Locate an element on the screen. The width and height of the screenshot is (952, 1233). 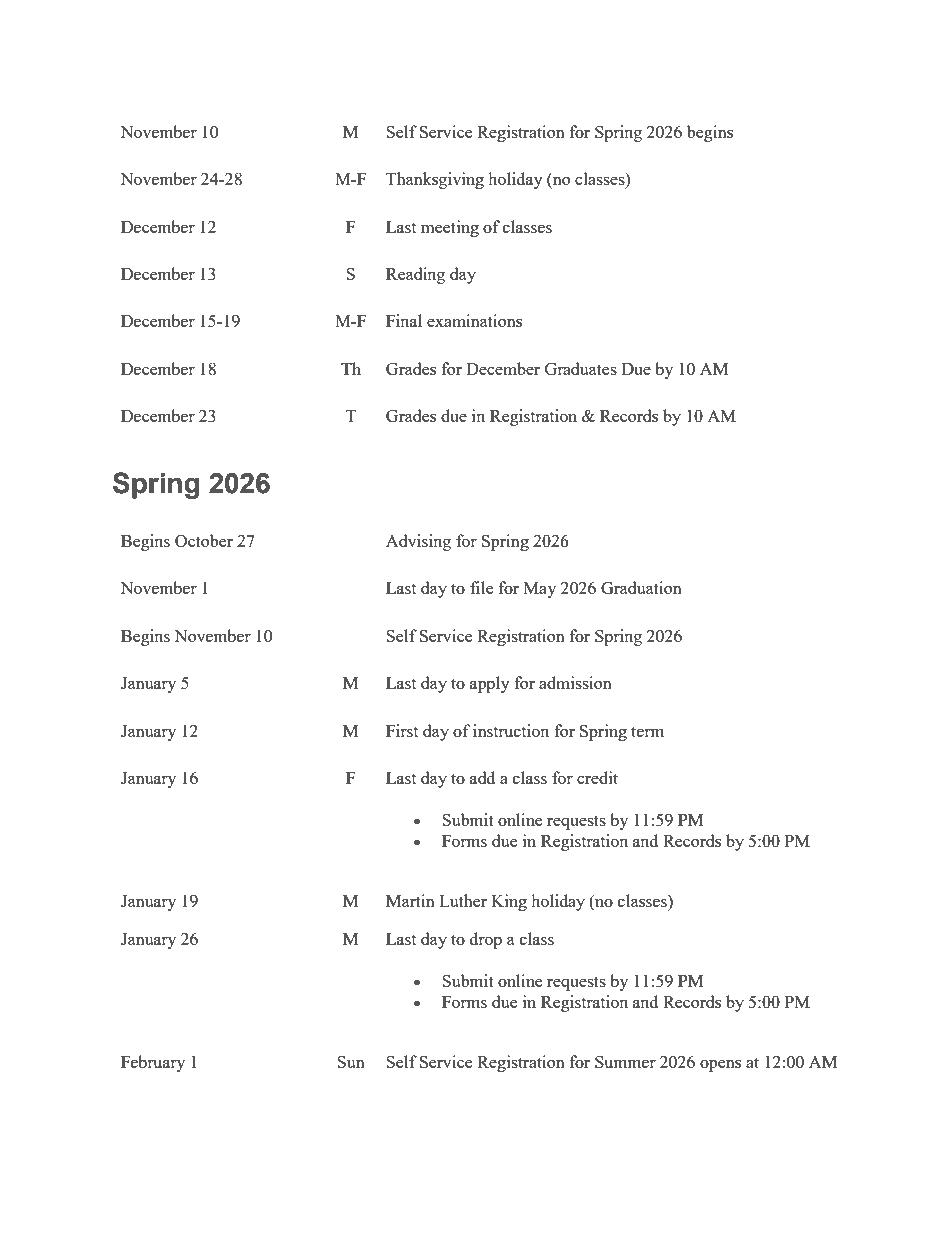
examinations is located at coordinates (474, 320).
